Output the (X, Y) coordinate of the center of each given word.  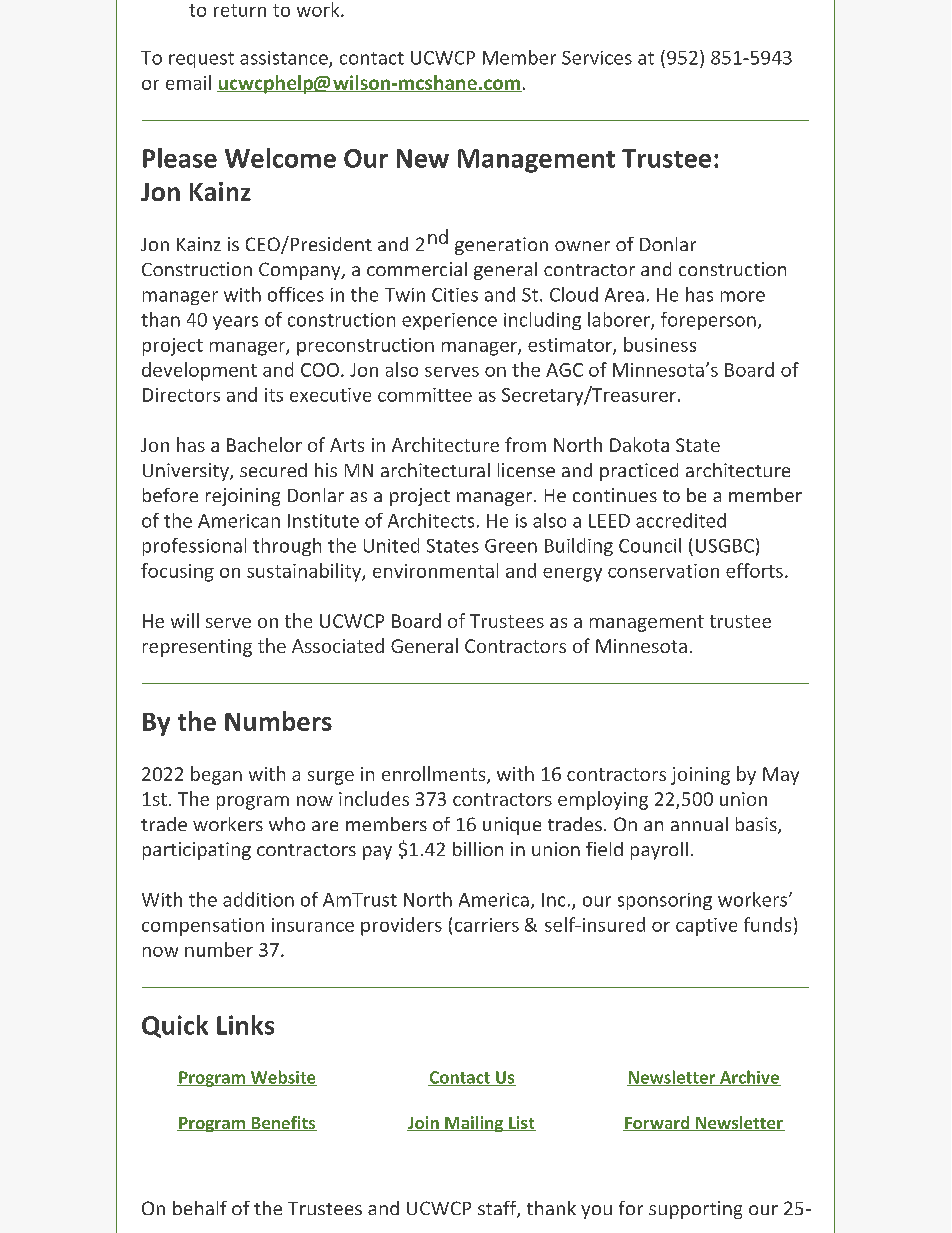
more (743, 296)
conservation (663, 571)
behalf (200, 1208)
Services (597, 58)
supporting (695, 1210)
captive (706, 927)
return (240, 10)
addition (258, 899)
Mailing (474, 1124)
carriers (487, 925)
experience (449, 321)
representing (197, 648)
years (235, 323)
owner (582, 246)
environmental (435, 570)
